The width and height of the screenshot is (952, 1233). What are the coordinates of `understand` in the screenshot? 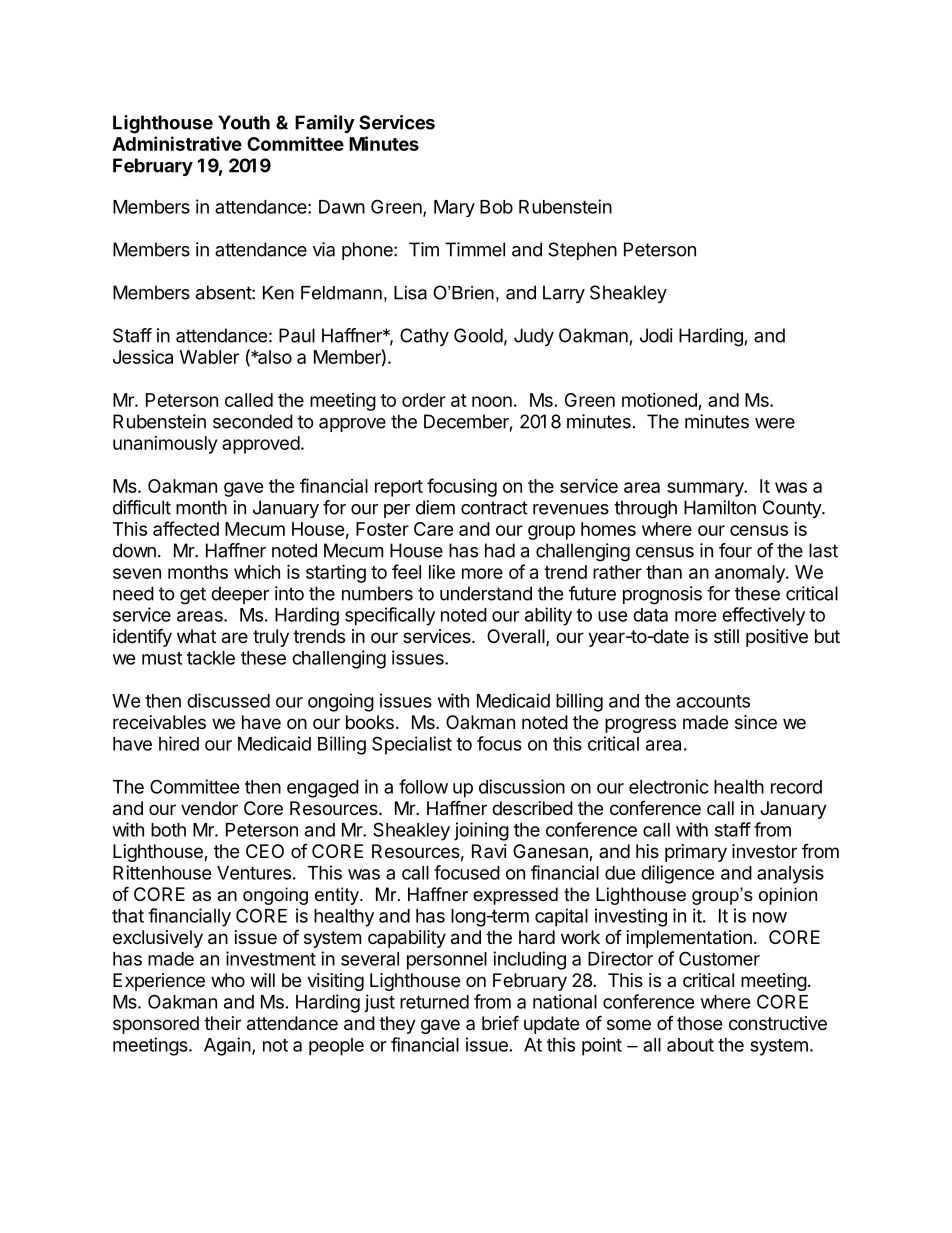 It's located at (486, 593).
